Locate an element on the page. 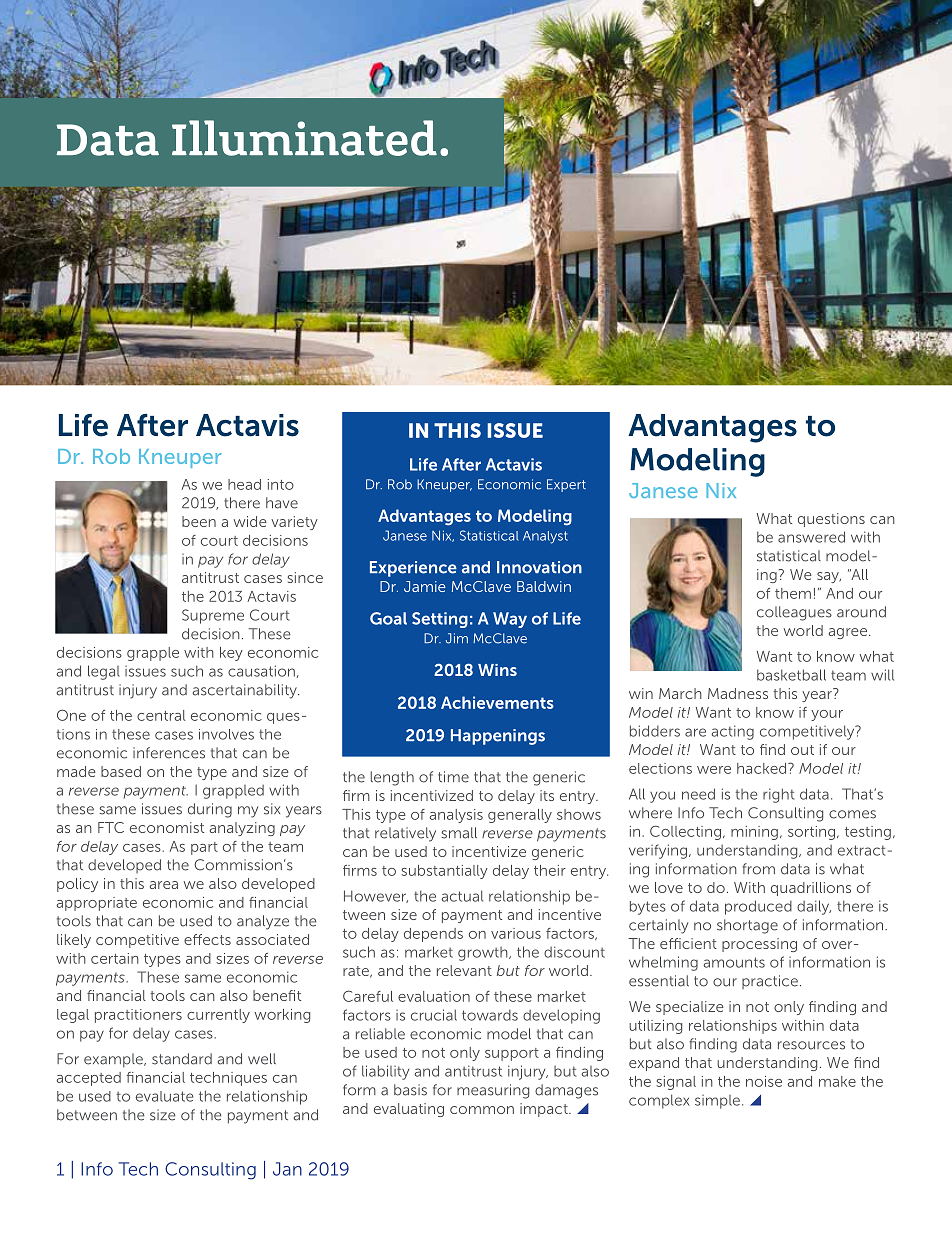 Image resolution: width=952 pixels, height=1233 pixels. Supreme is located at coordinates (213, 616).
